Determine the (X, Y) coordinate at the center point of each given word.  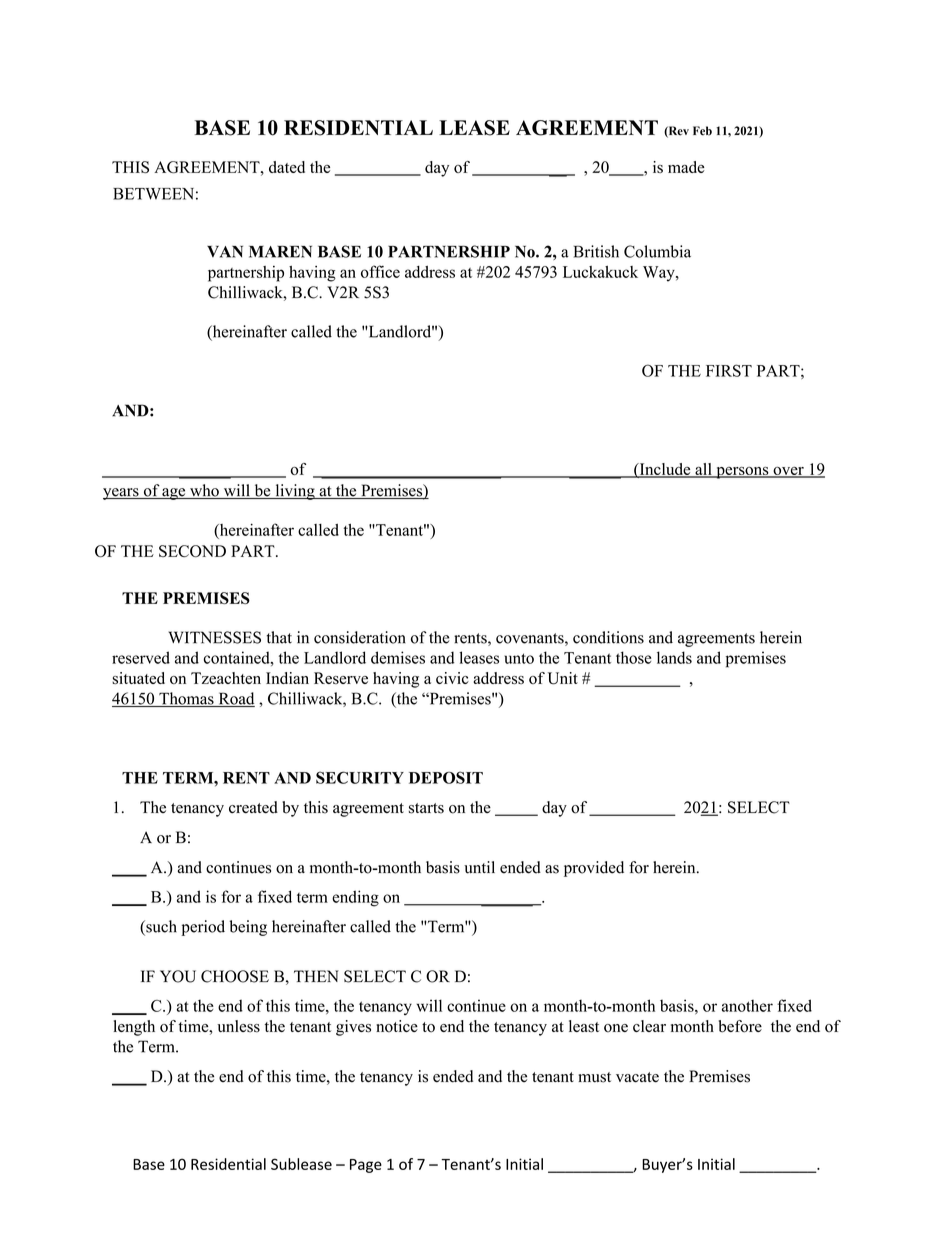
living (295, 492)
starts (426, 808)
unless (238, 1026)
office (380, 271)
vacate (637, 1077)
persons (742, 473)
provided (594, 869)
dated (287, 167)
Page (366, 1166)
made (686, 167)
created (253, 807)
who (204, 491)
